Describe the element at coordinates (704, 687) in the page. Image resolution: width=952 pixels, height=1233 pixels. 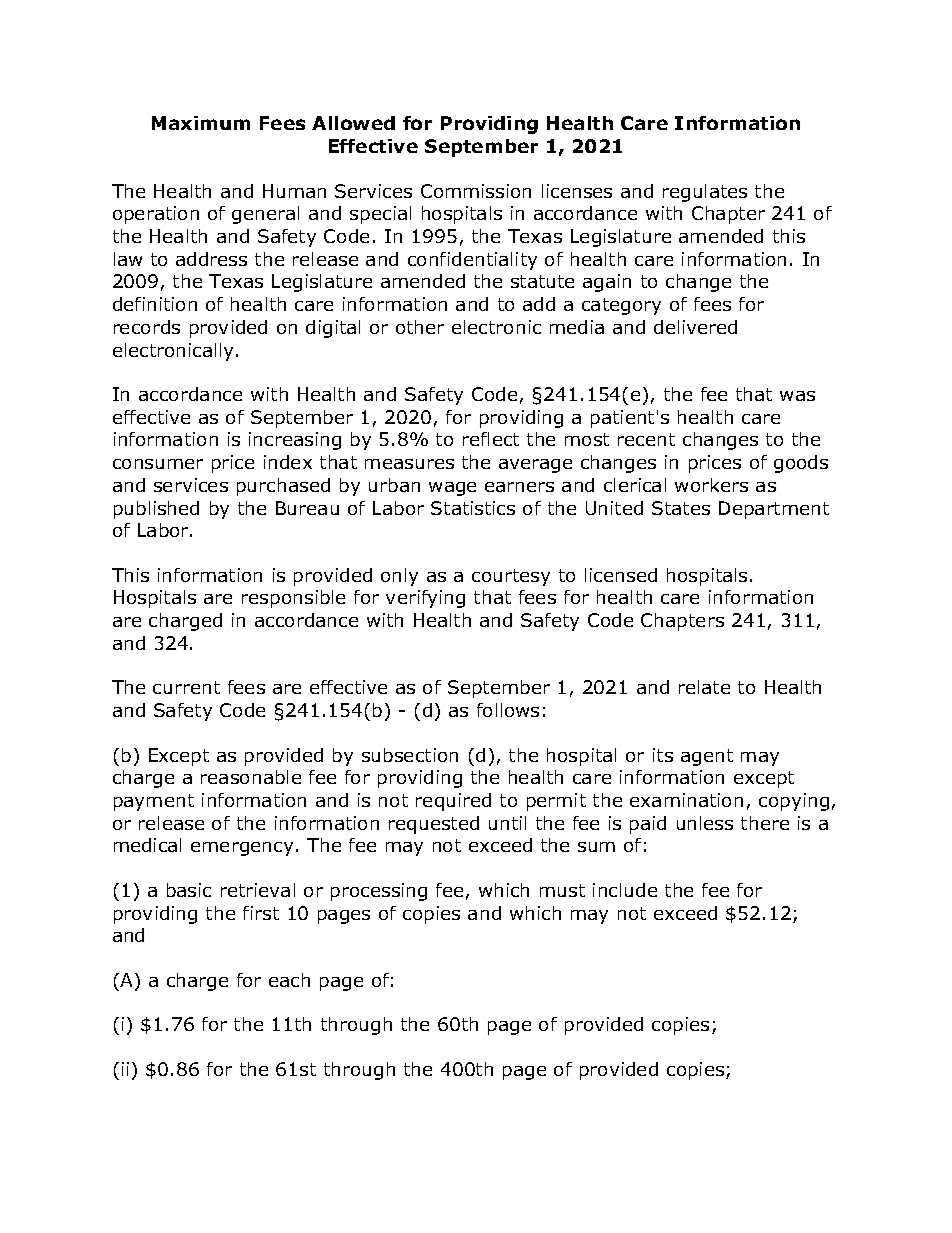
I see `relate` at that location.
